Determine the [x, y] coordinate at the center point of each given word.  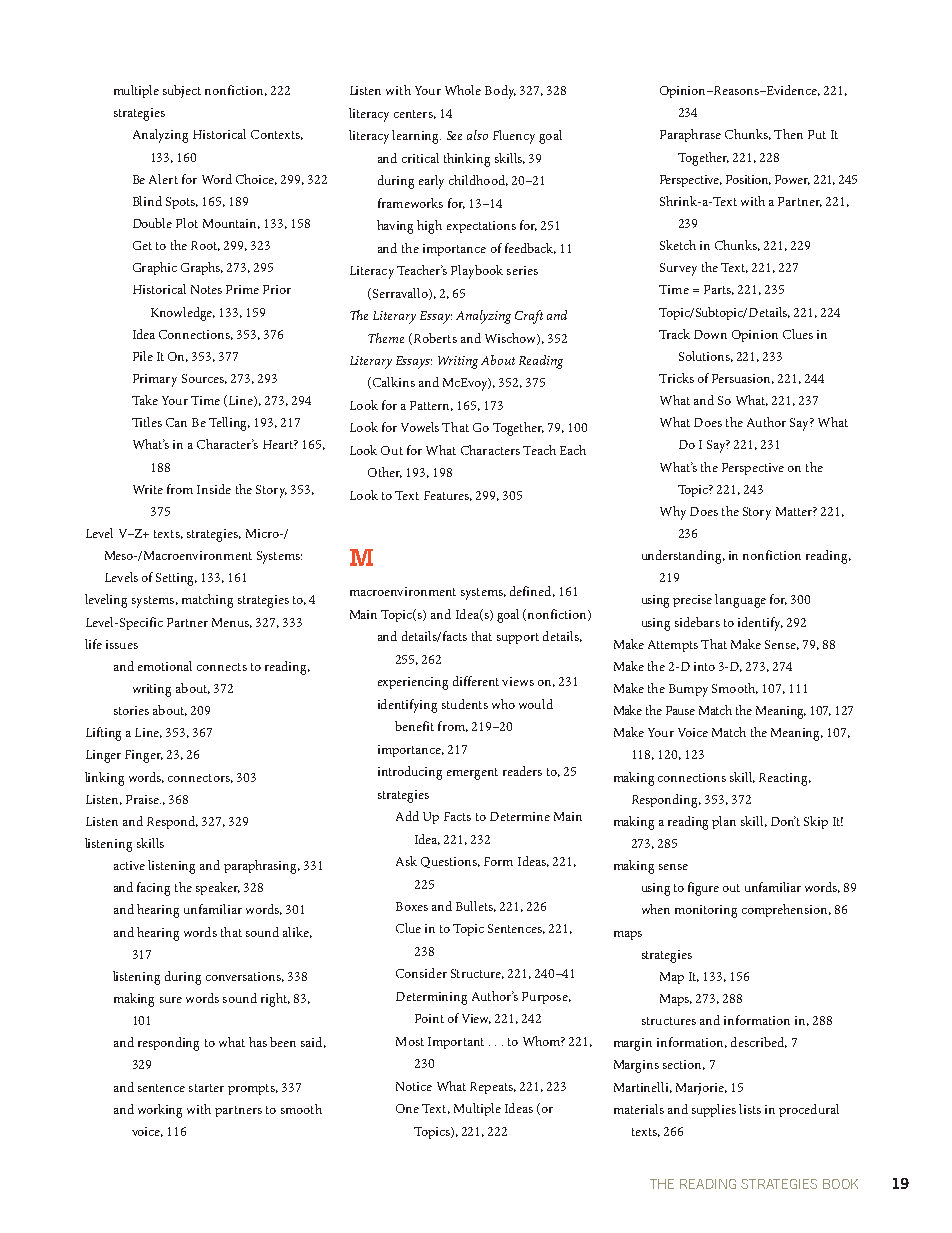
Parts [719, 290]
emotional [165, 666]
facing [153, 889]
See [454, 135]
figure [703, 889]
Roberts [434, 339]
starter [206, 1088]
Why [673, 513]
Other [385, 472]
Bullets [476, 906]
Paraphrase [690, 135]
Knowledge [183, 314]
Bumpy [688, 690]
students [465, 704]
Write [148, 489]
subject [182, 91]
